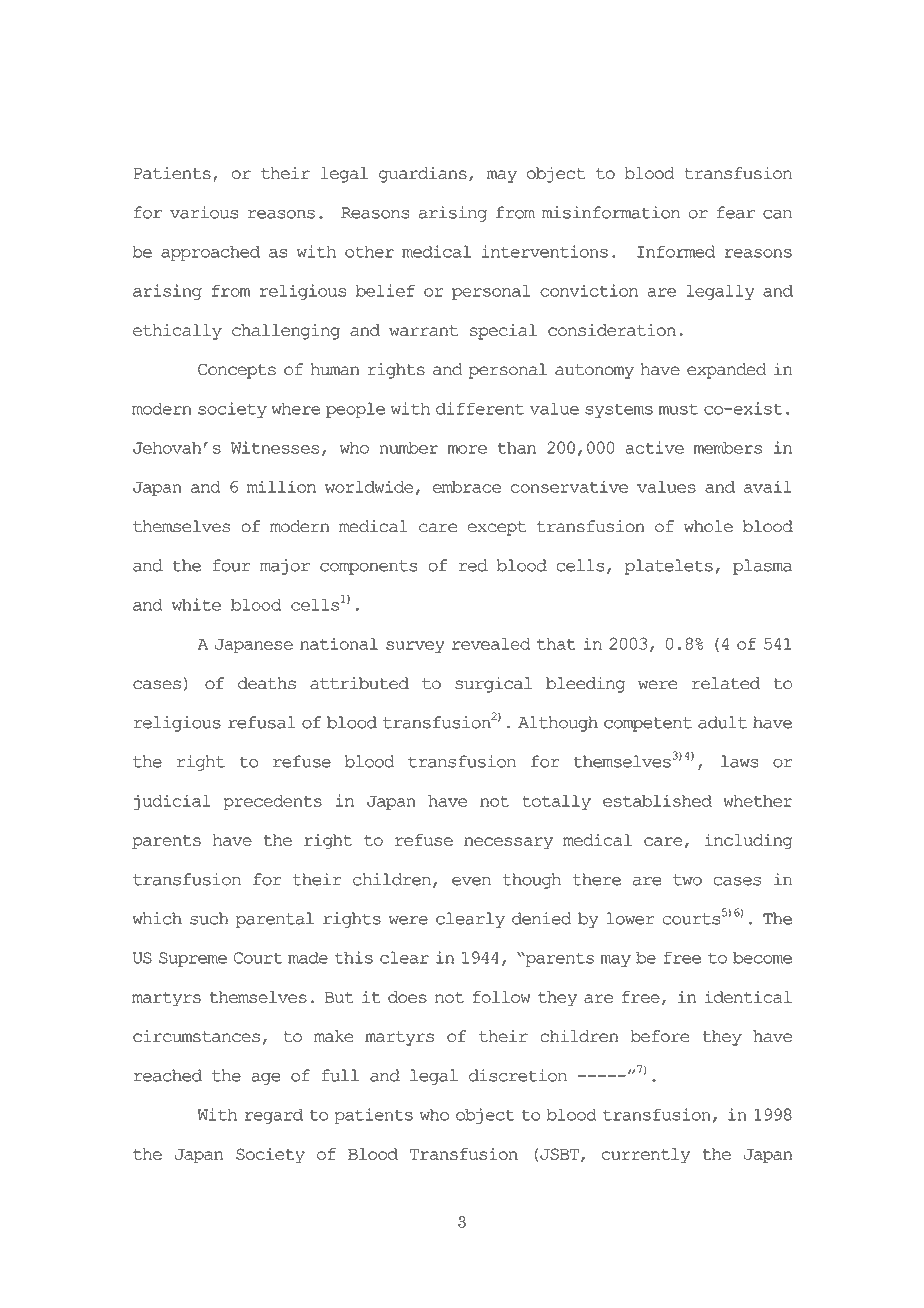 The image size is (924, 1308). I want to click on related, so click(726, 683).
